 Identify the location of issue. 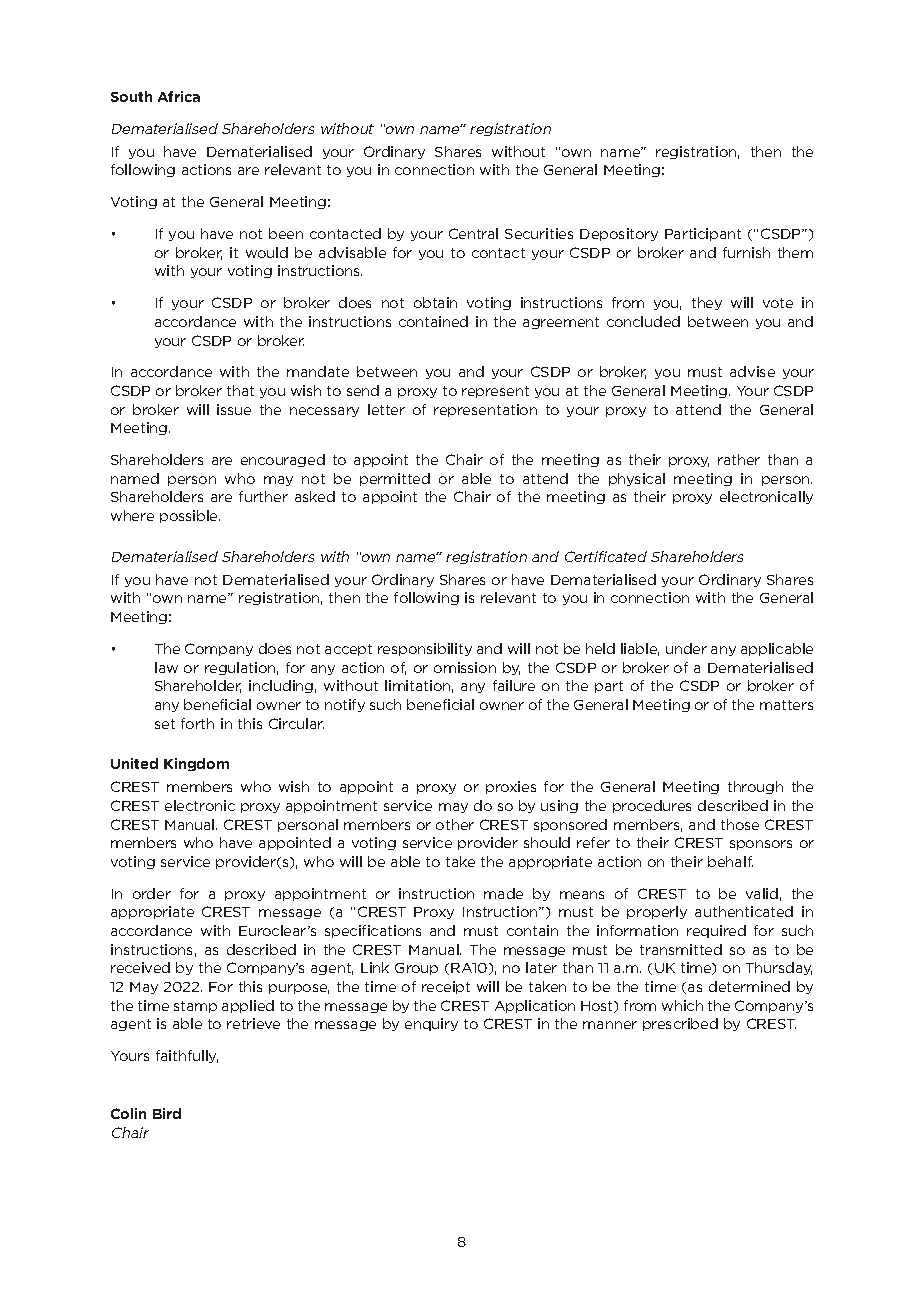
(234, 409).
